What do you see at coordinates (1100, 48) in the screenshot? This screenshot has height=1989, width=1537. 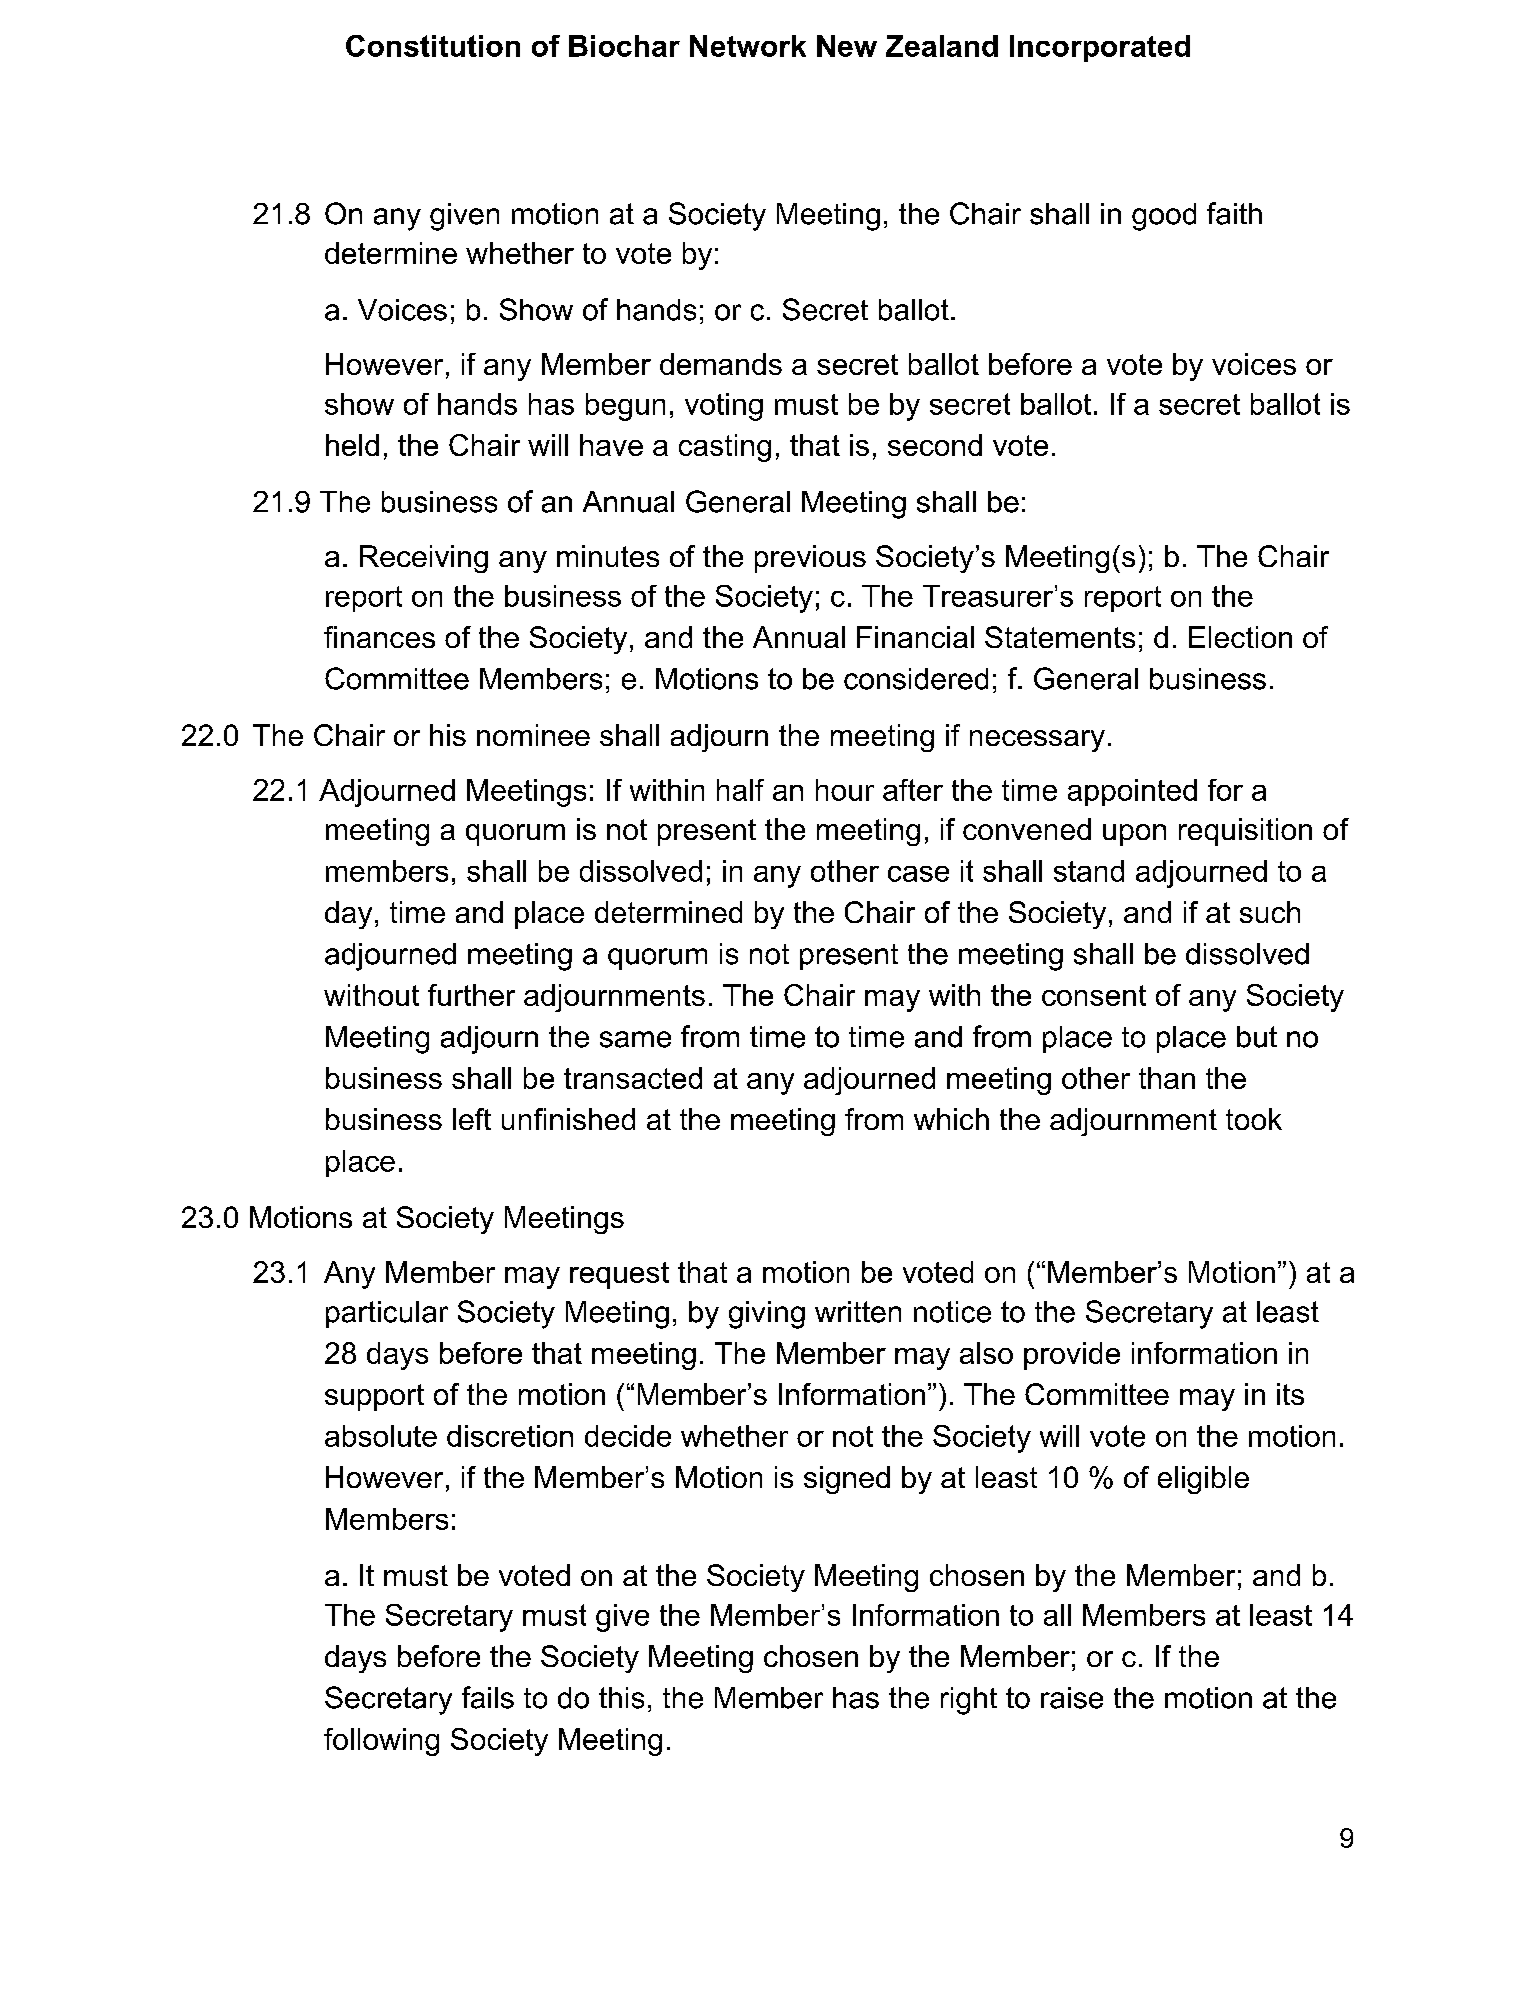 I see `Incorporated` at bounding box center [1100, 48].
